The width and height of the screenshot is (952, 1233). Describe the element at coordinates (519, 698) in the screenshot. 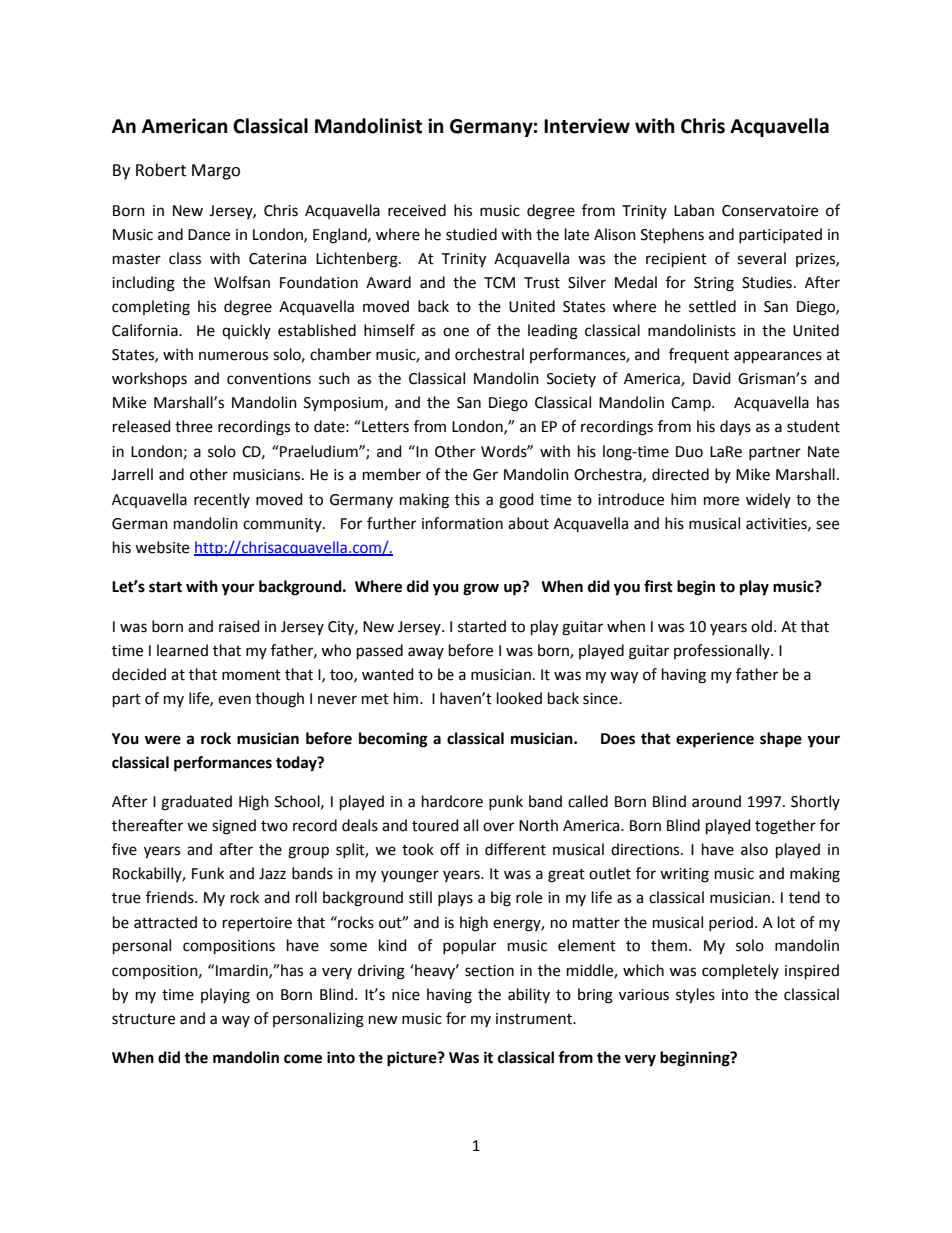

I see `looked` at that location.
